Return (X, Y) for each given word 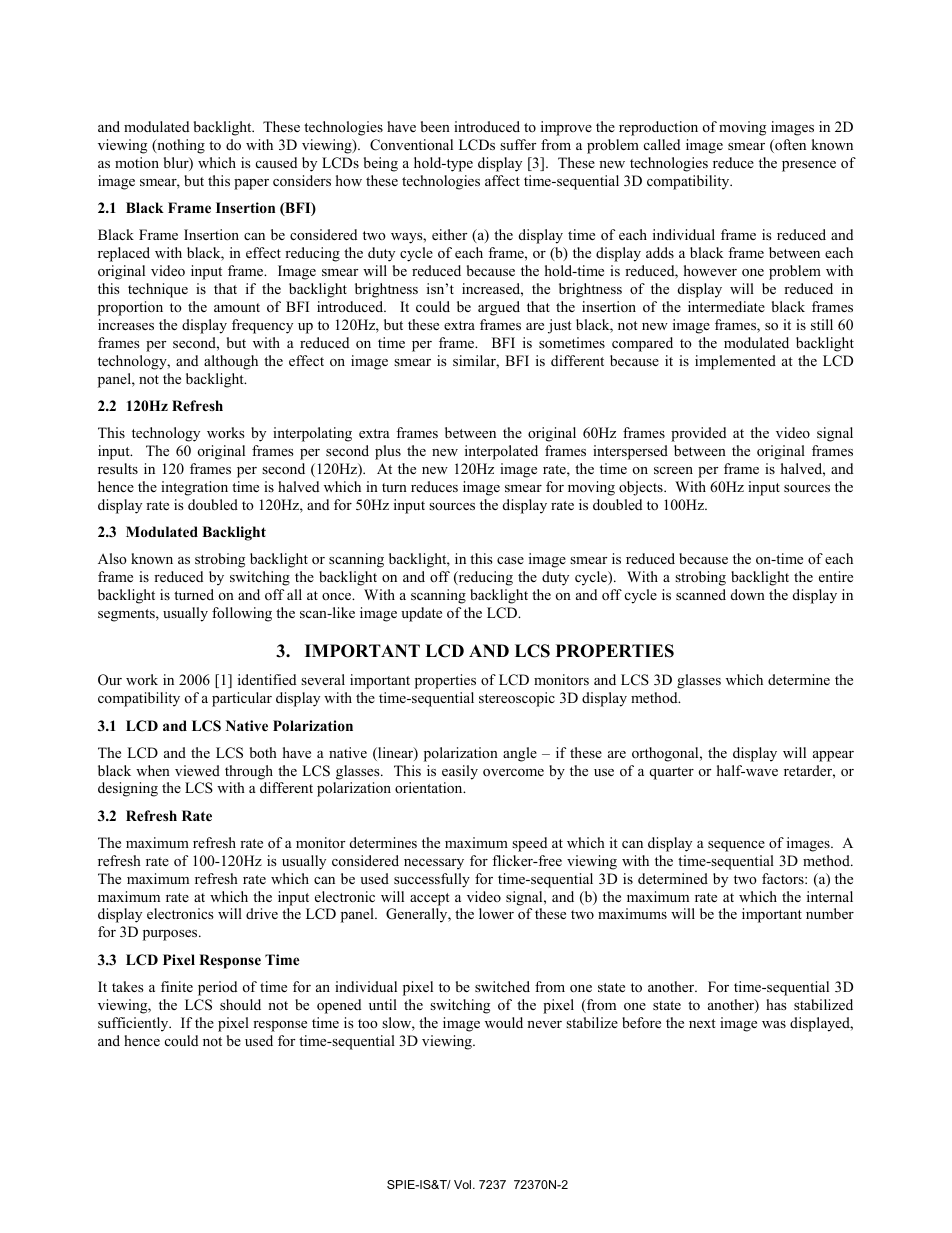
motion (137, 162)
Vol (464, 1184)
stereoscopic (517, 699)
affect (502, 180)
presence (809, 166)
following (242, 614)
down (748, 594)
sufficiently (134, 1024)
